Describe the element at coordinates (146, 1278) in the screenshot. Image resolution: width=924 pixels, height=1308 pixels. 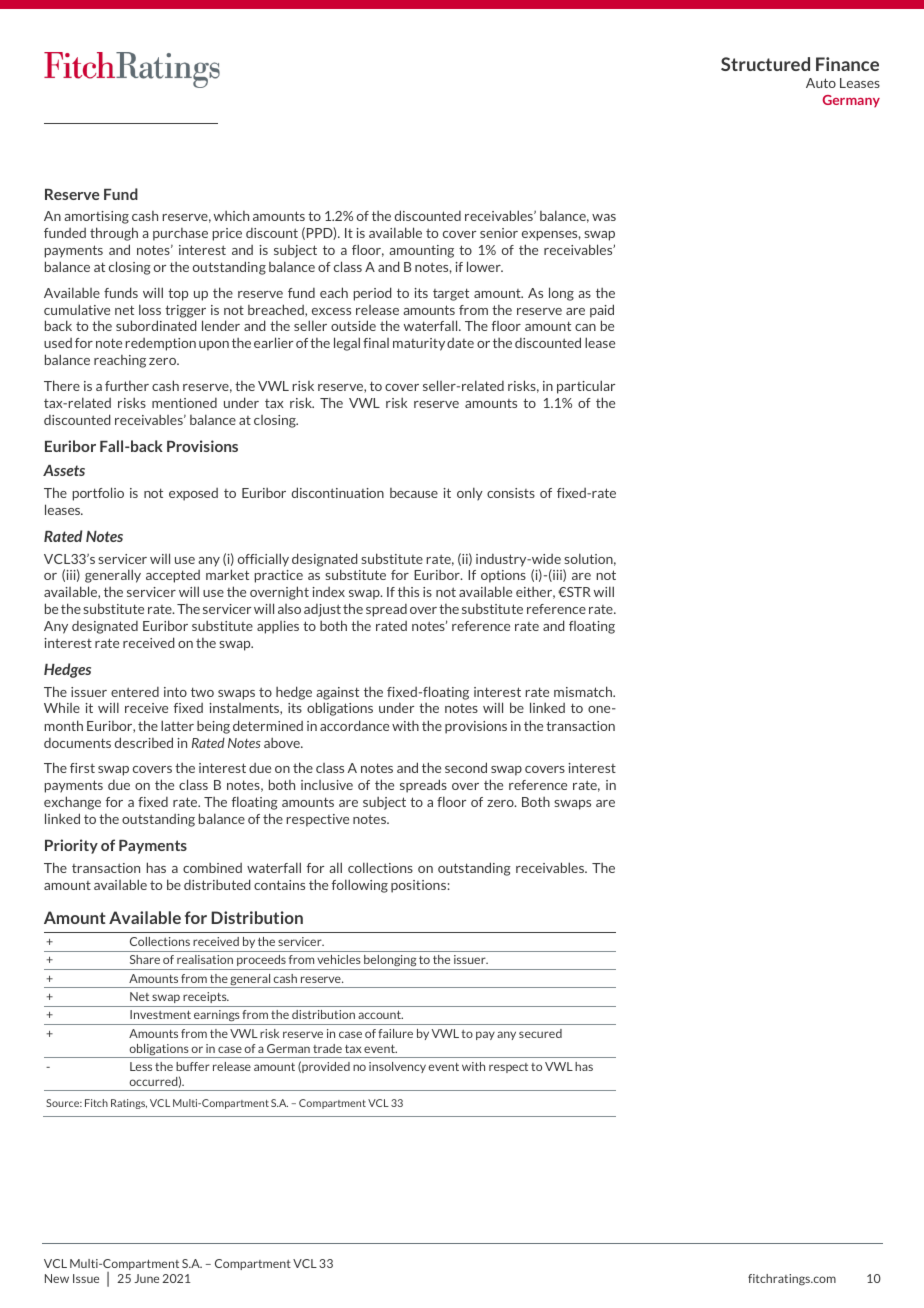
I see `June` at that location.
